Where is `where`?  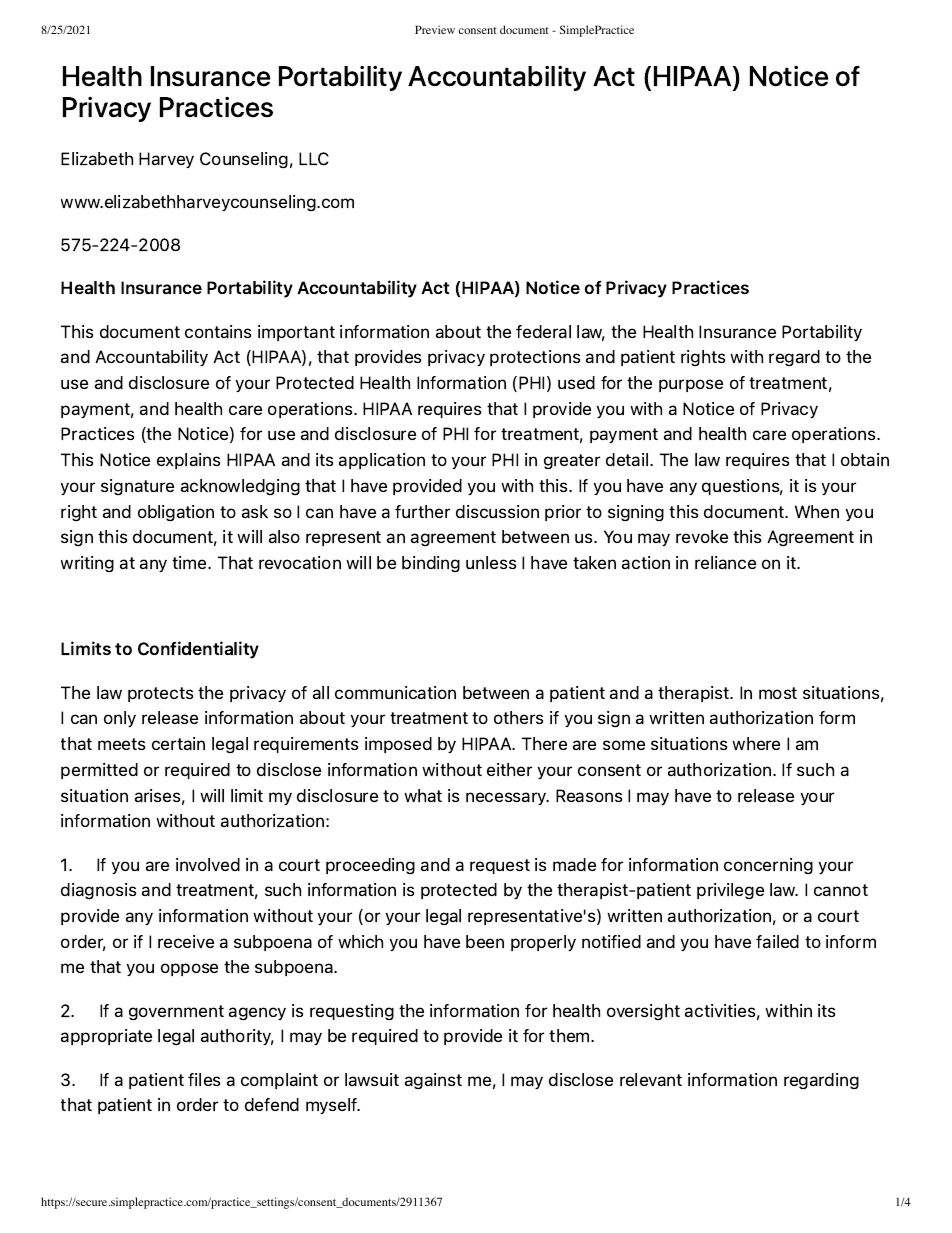 where is located at coordinates (756, 743).
